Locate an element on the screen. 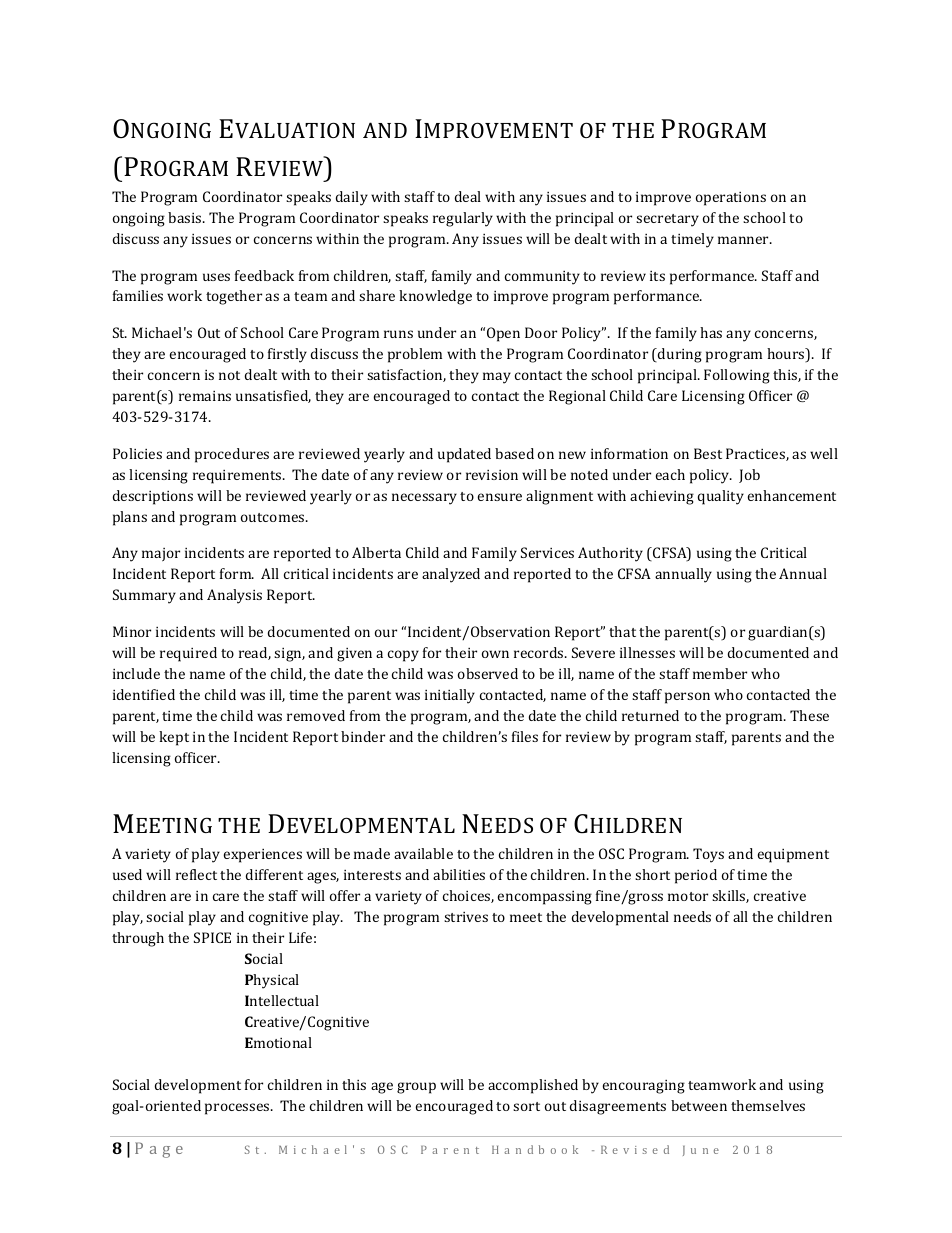 The image size is (952, 1233). regularly is located at coordinates (463, 219).
